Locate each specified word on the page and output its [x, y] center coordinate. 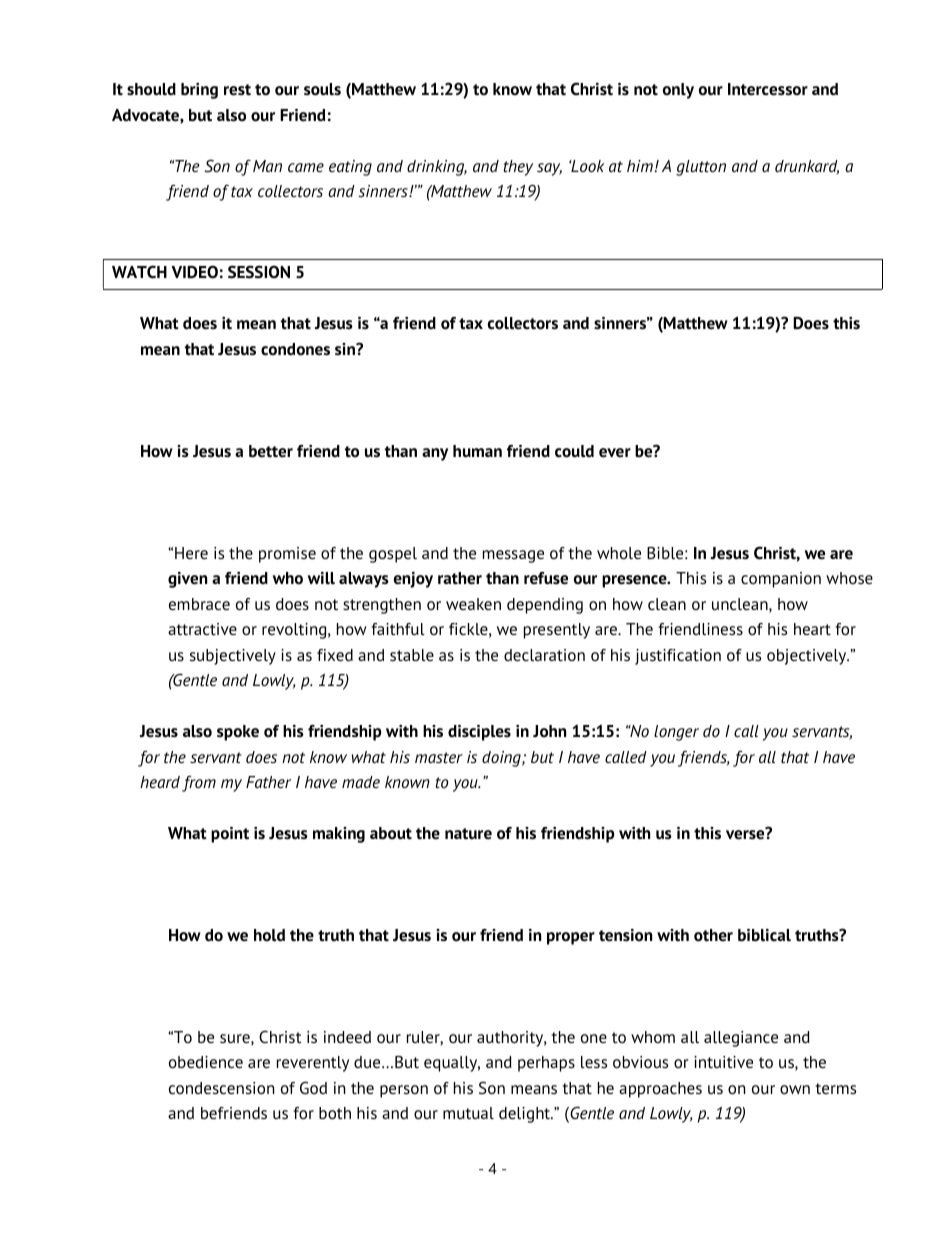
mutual [468, 1113]
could [574, 451]
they [518, 168]
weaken [473, 604]
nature [468, 834]
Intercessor [768, 89]
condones [295, 349]
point [230, 835]
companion [781, 580]
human [477, 451]
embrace [199, 604]
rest [237, 90]
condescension [221, 1088]
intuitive [723, 1062]
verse [746, 834]
